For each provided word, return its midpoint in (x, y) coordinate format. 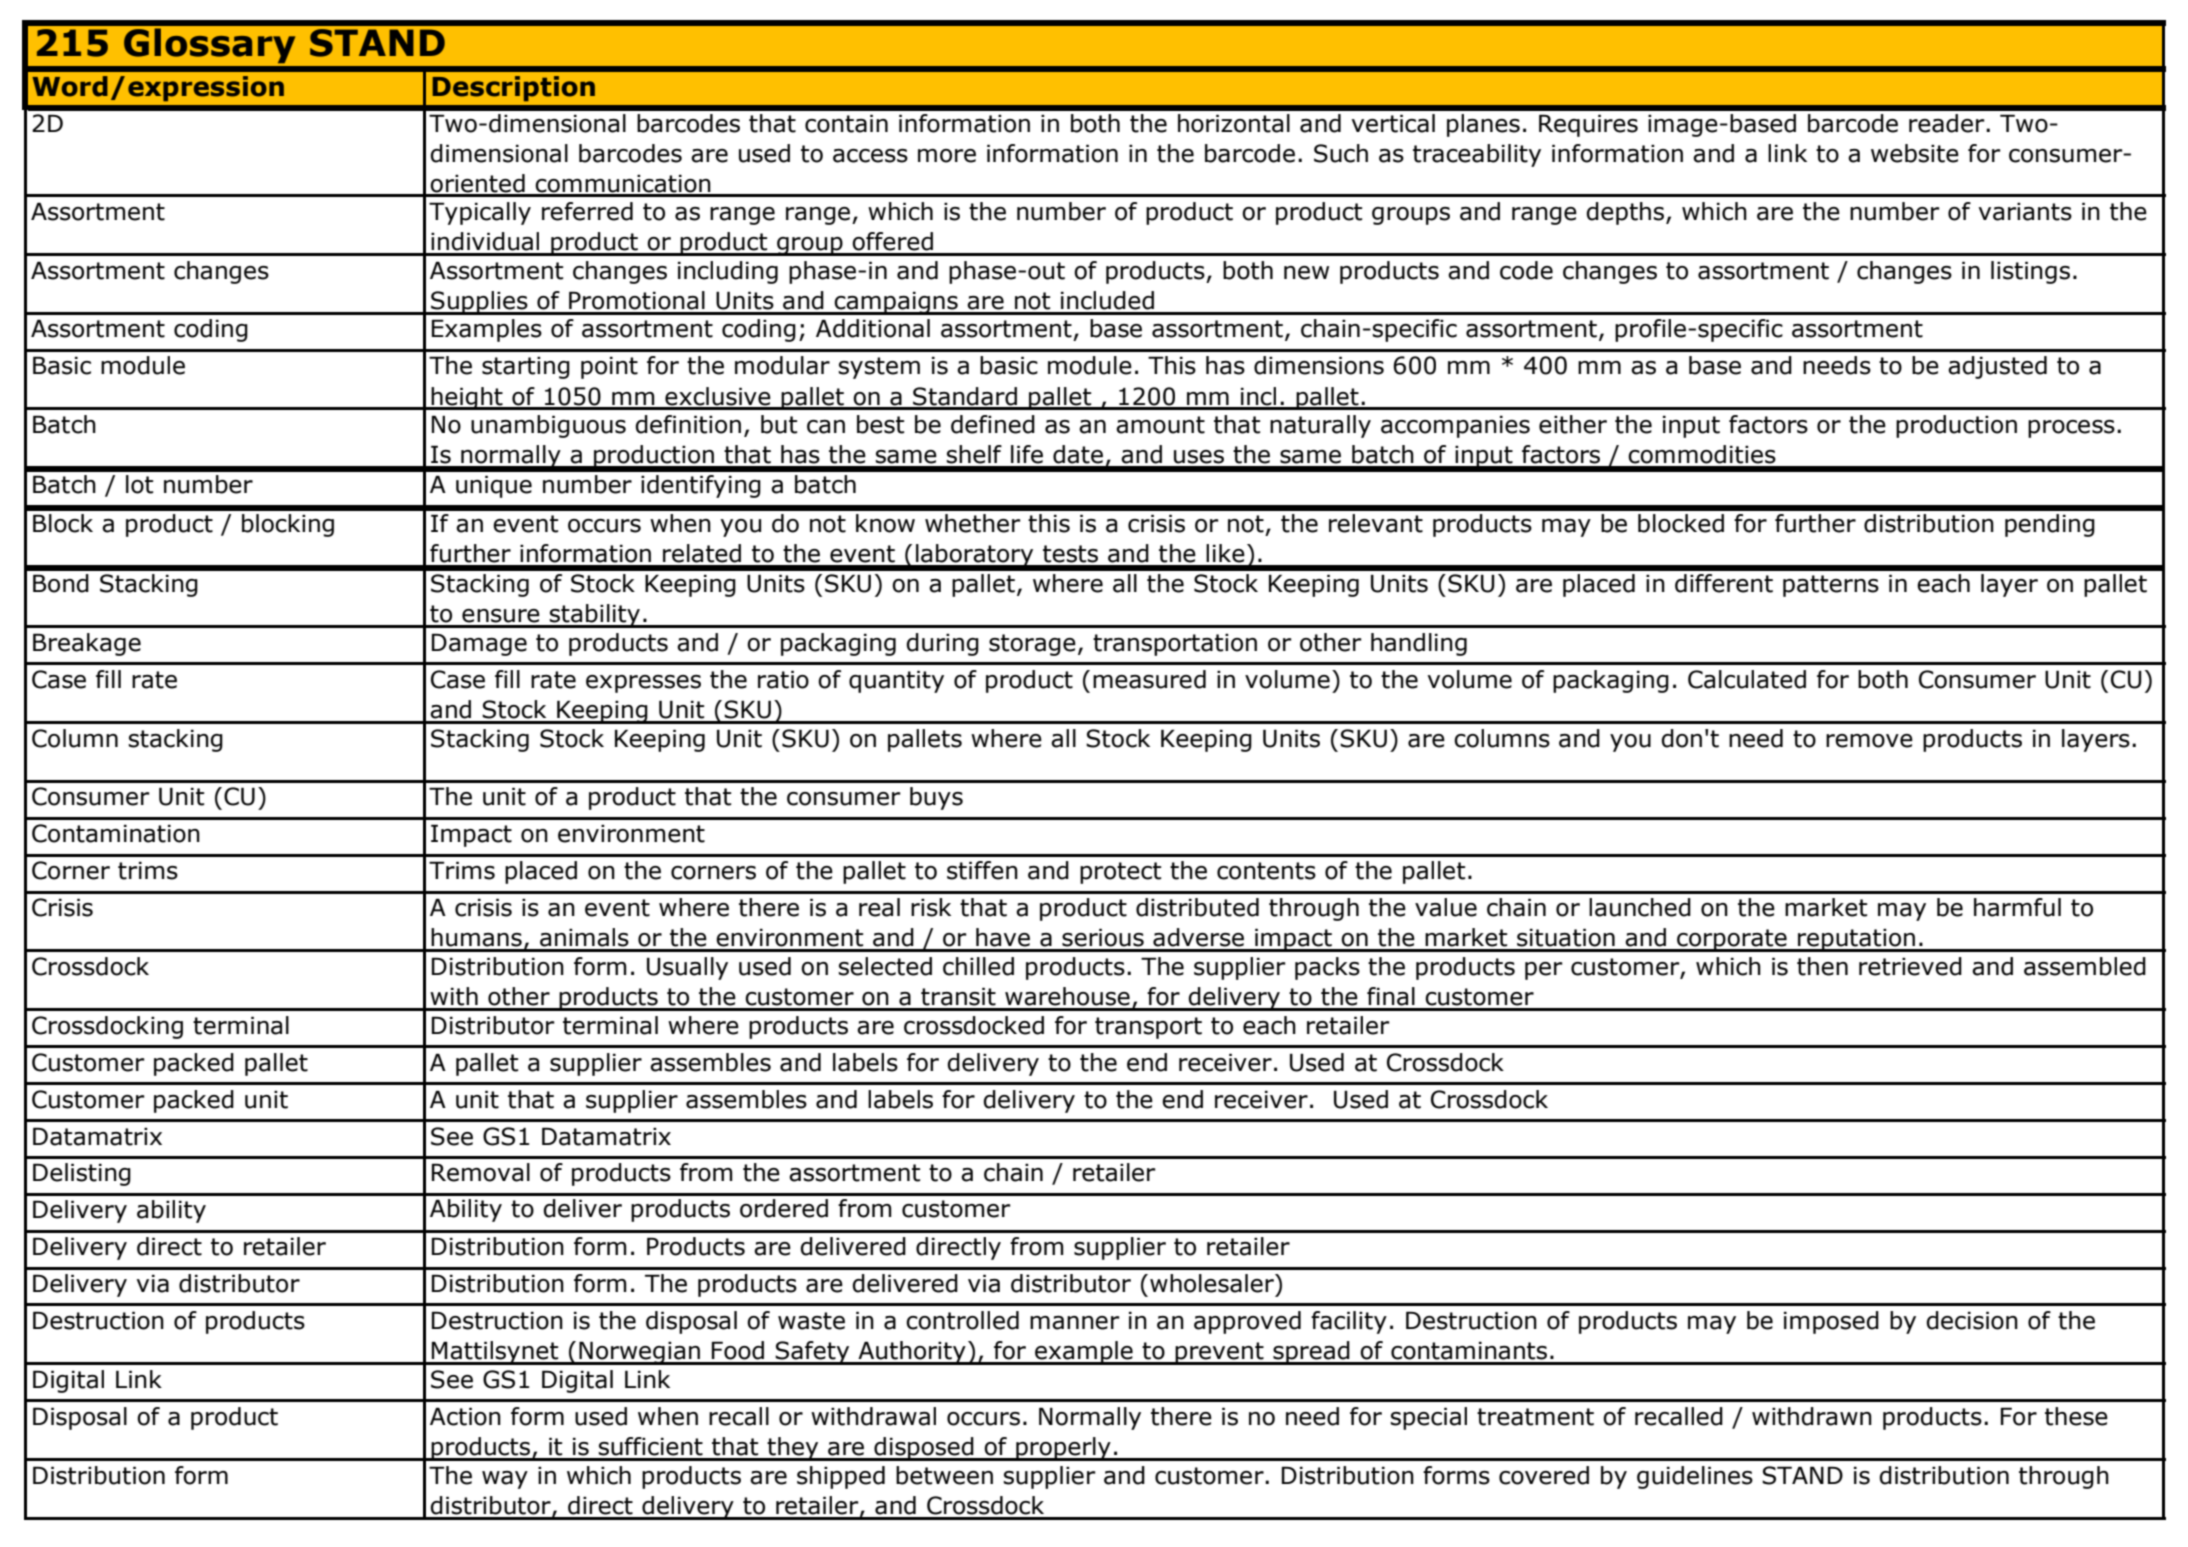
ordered (784, 1208)
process (2071, 429)
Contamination (116, 833)
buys (936, 798)
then (1822, 966)
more (947, 156)
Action (465, 1416)
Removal (481, 1172)
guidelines (1695, 1477)
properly (1063, 1449)
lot (140, 484)
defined (993, 424)
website (1915, 153)
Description (513, 88)
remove (1869, 741)
